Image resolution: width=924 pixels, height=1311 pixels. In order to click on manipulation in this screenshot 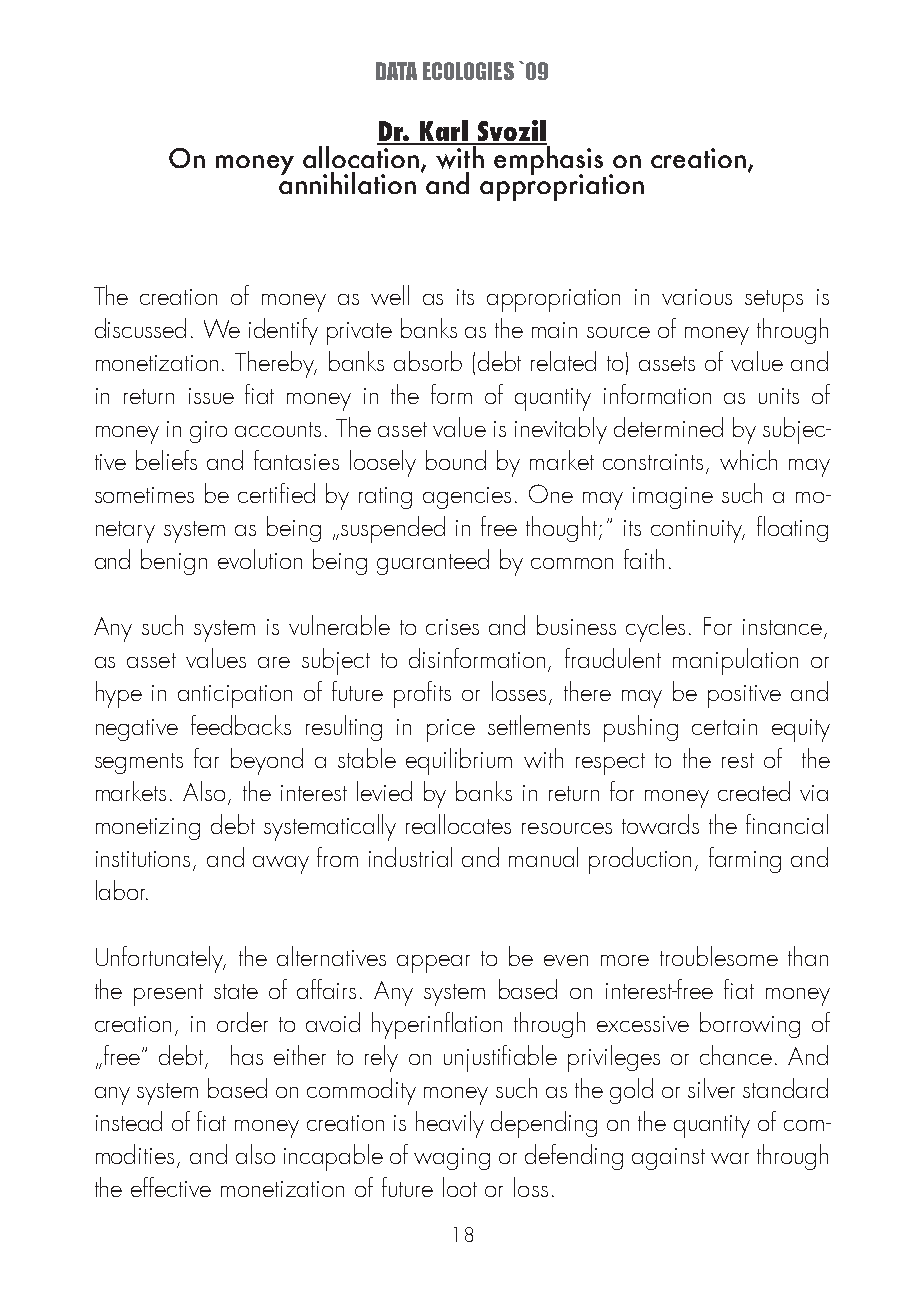, I will do `click(735, 661)`.
